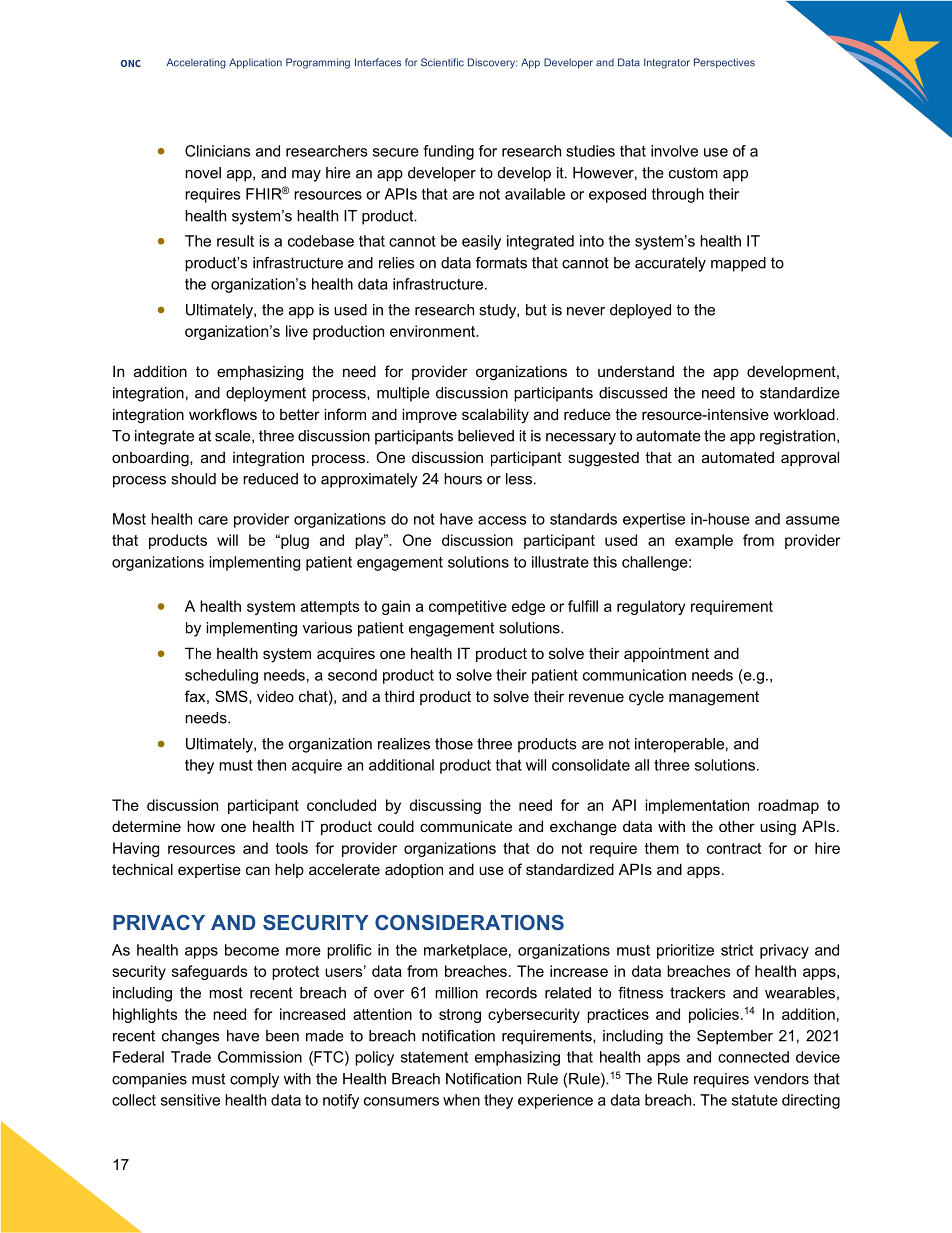 The height and width of the document is (1233, 952). I want to click on Perspectives, so click(724, 63).
